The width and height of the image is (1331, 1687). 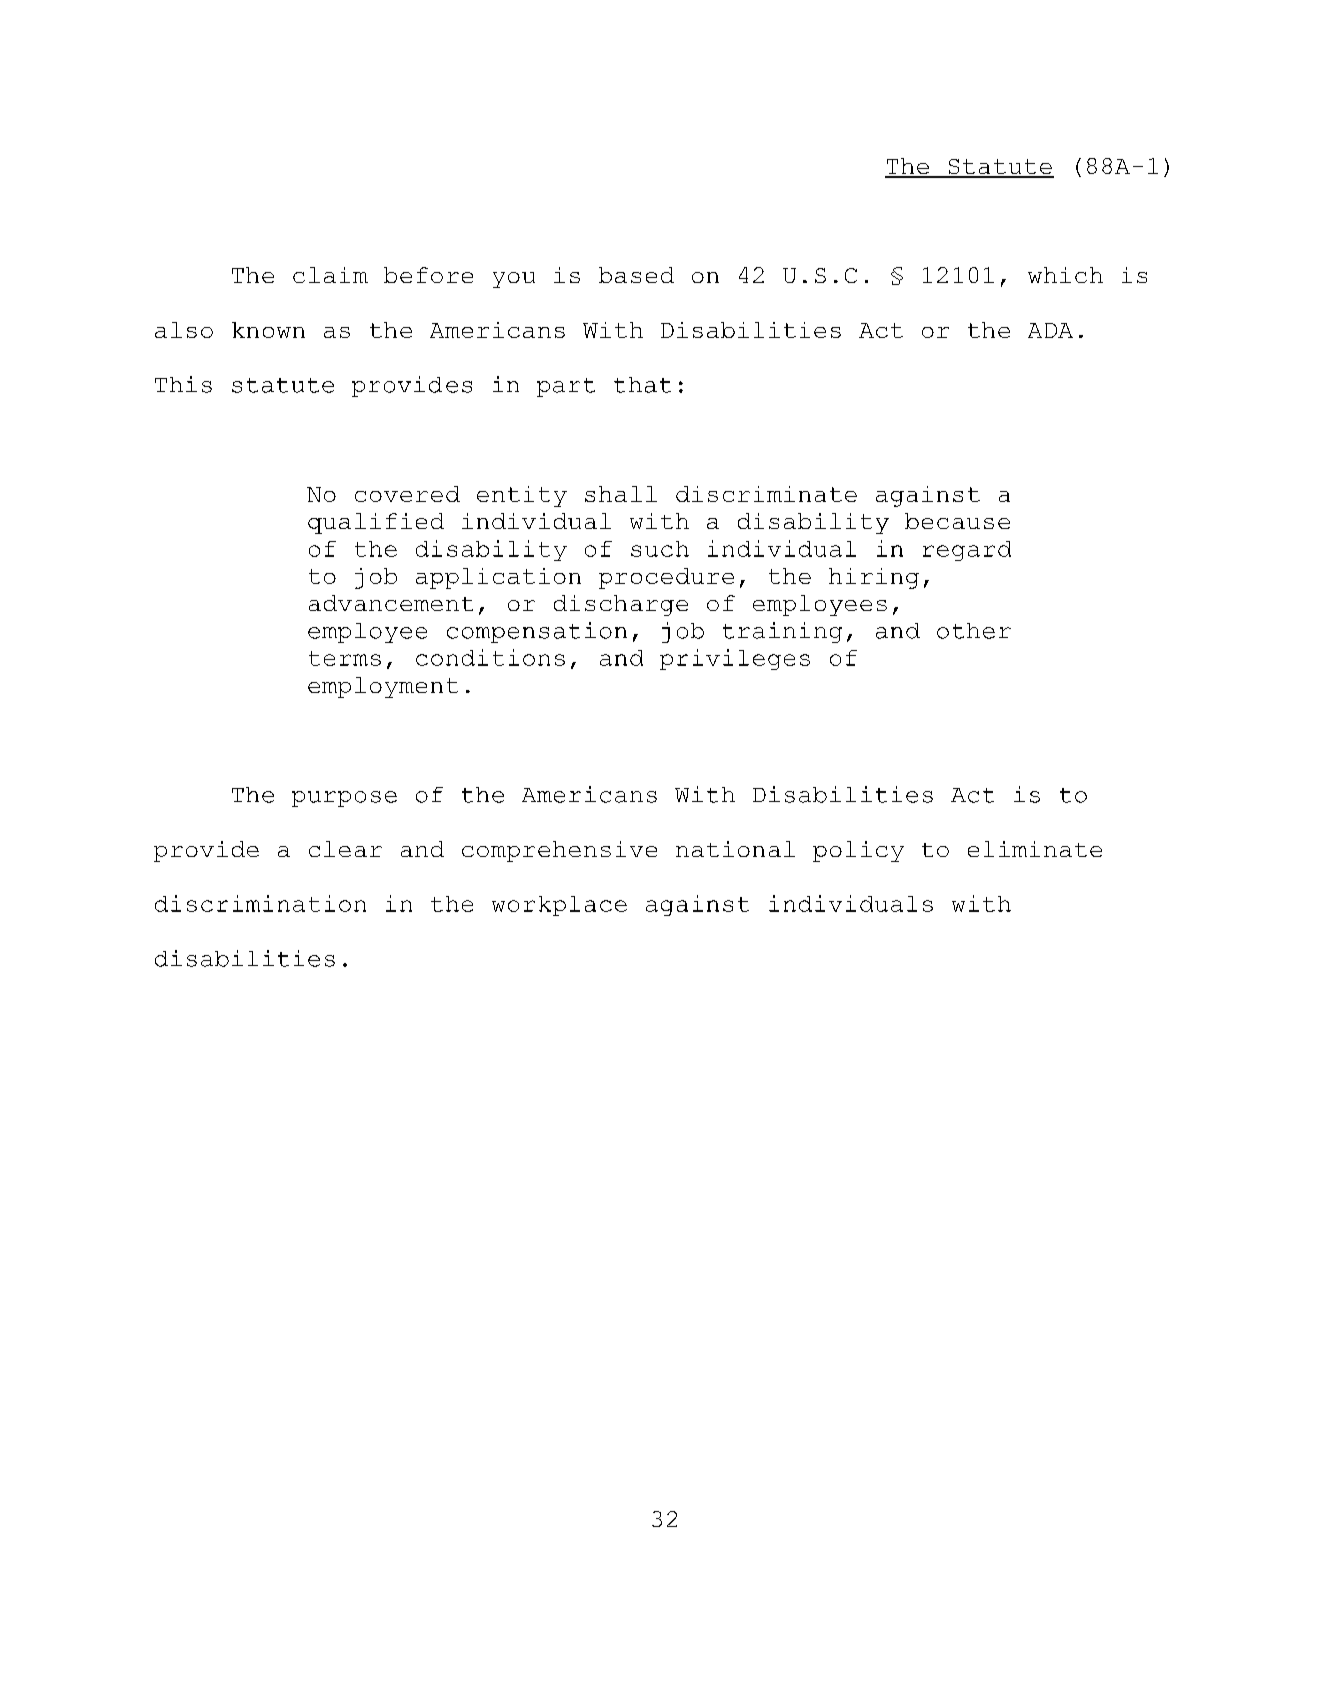 I want to click on which, so click(x=1065, y=275).
